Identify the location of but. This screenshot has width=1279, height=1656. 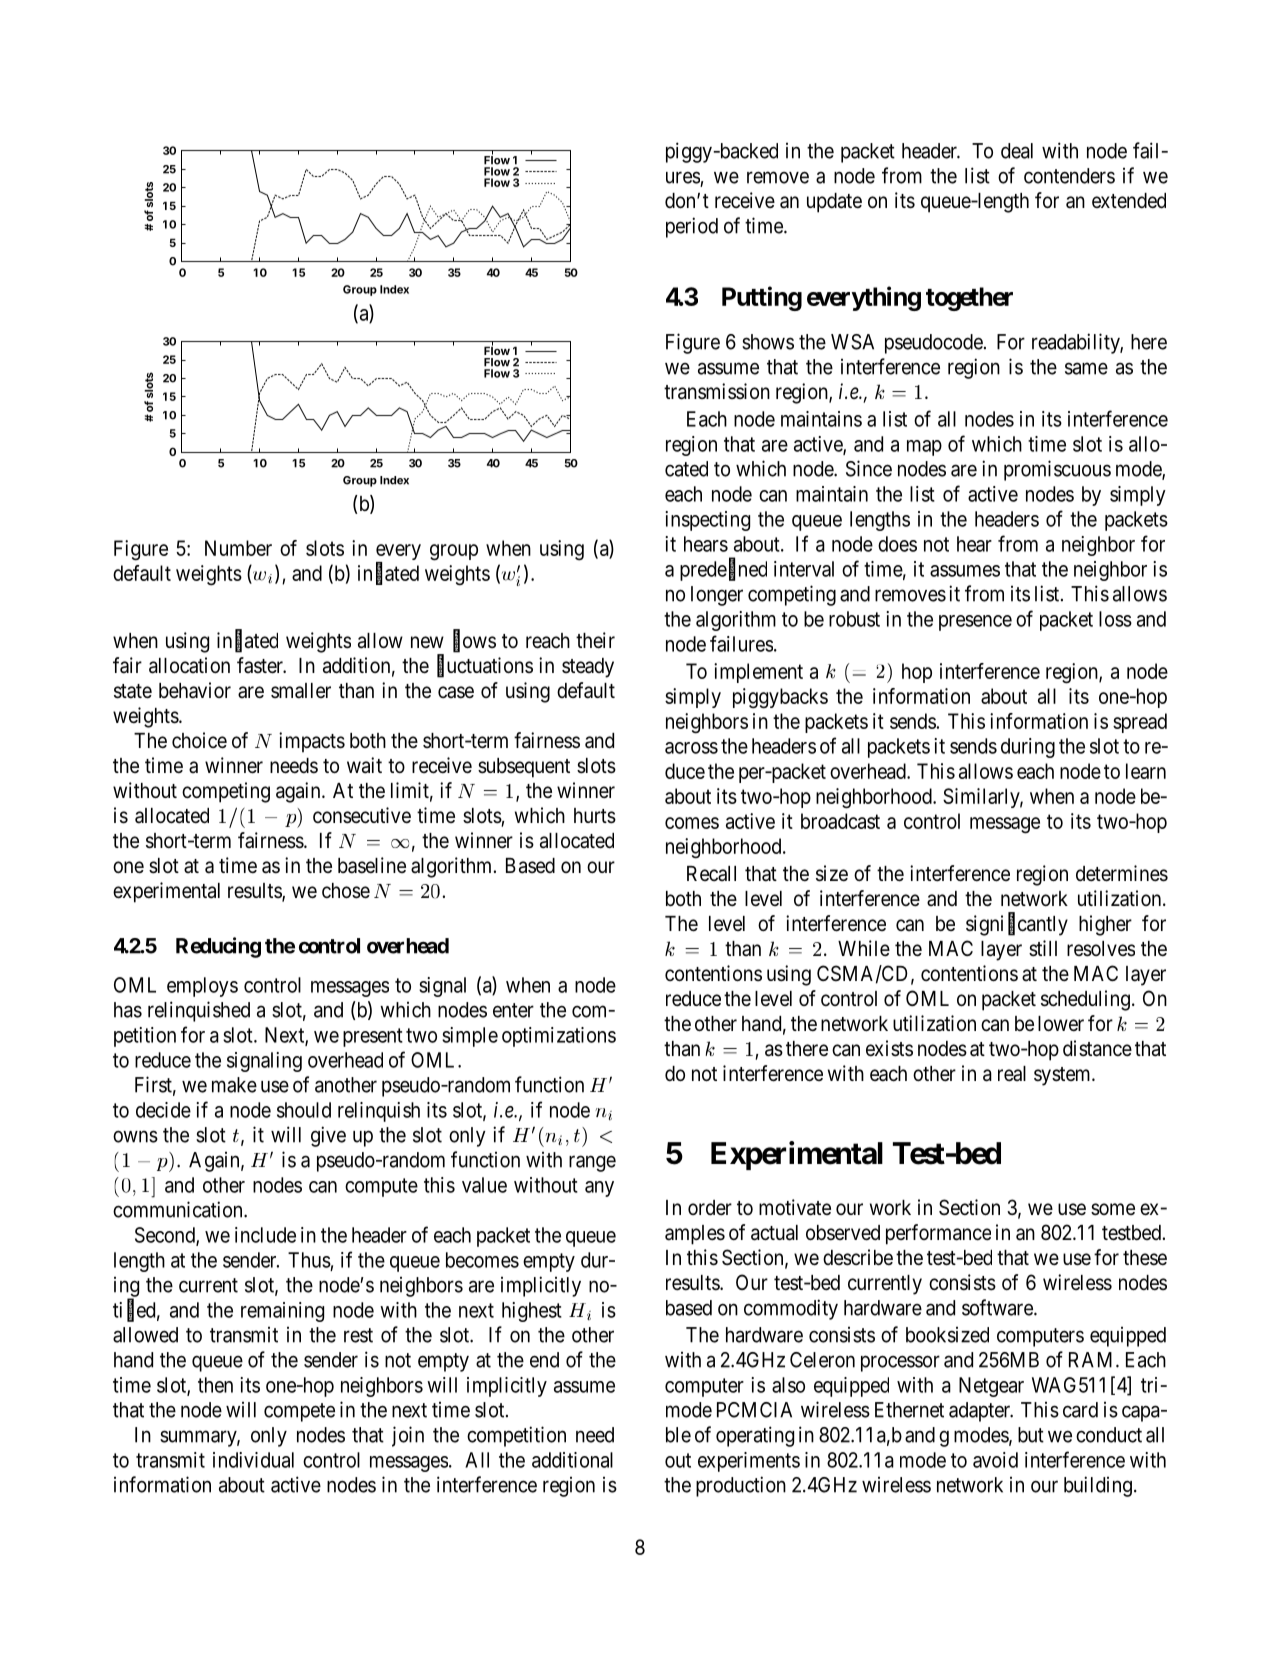
(1031, 1435).
